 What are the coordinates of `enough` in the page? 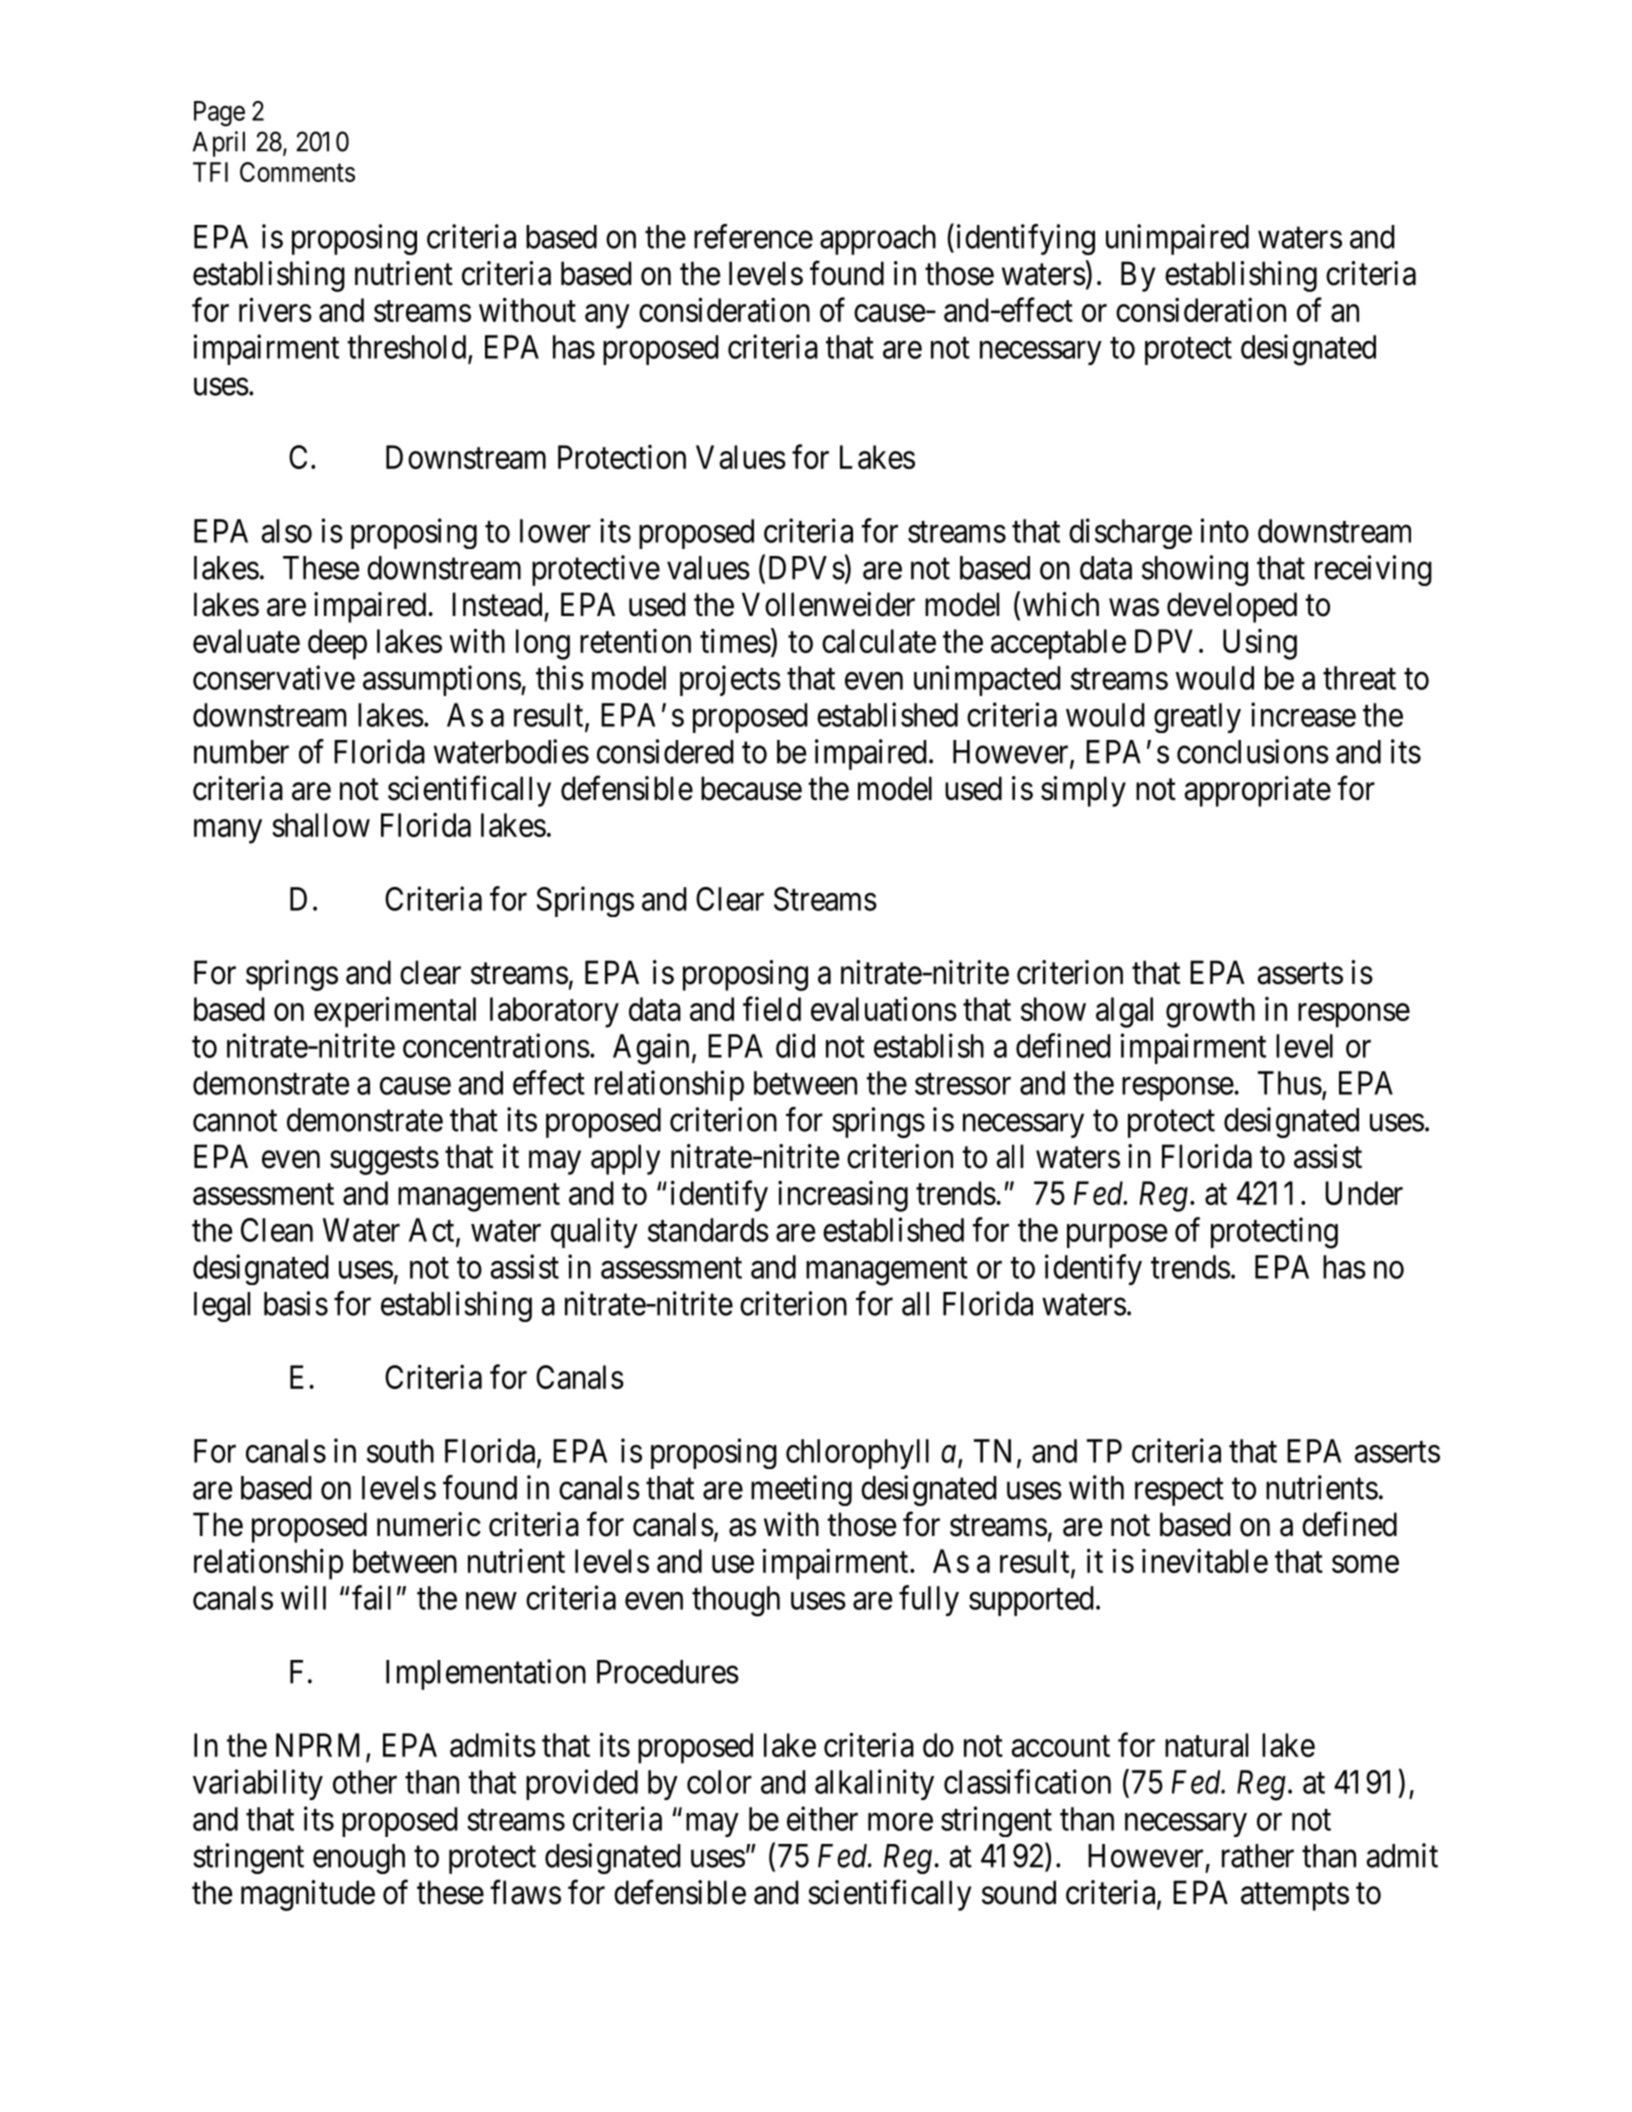 It's located at (359, 1859).
